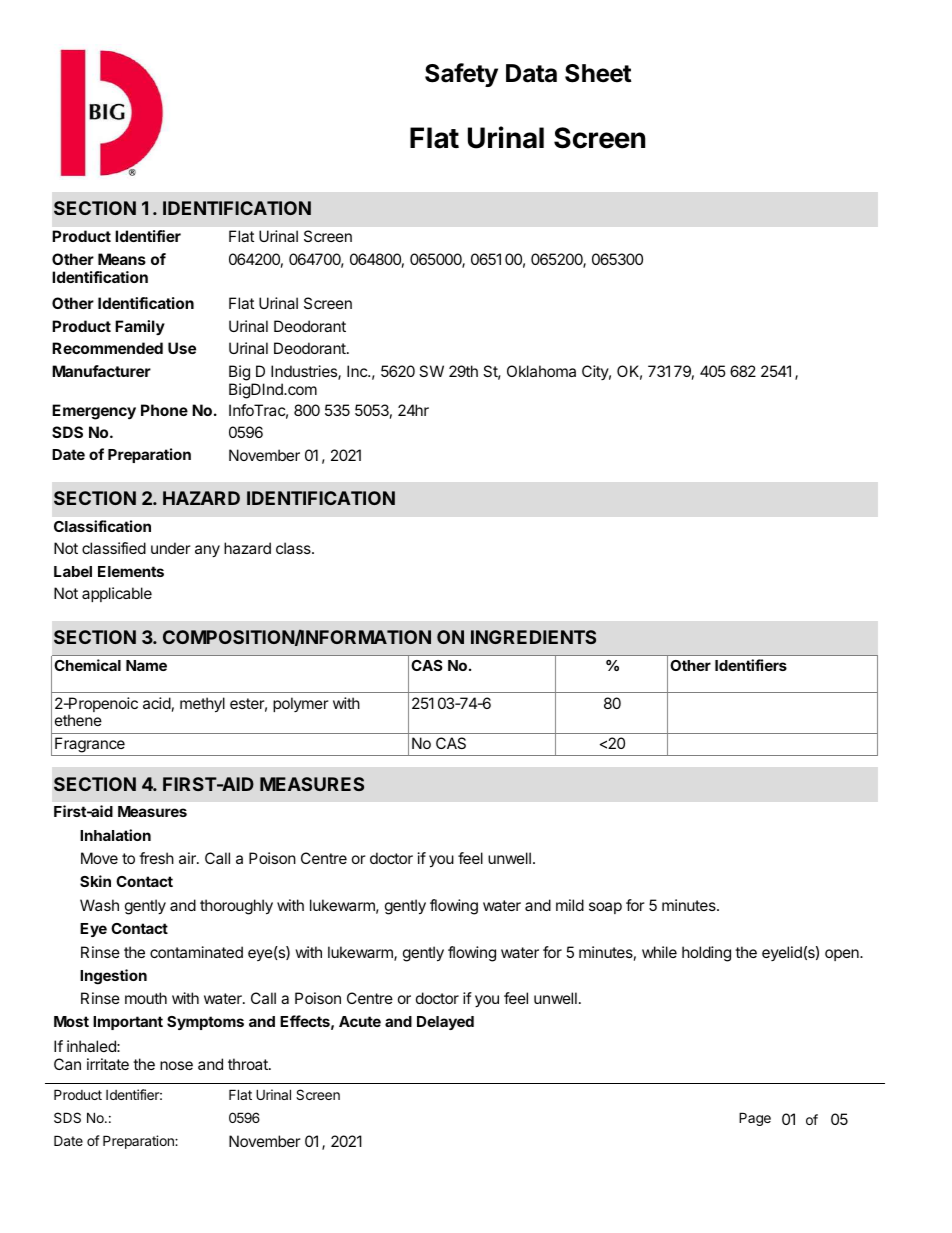  Describe the element at coordinates (461, 75) in the image. I see `Safety` at that location.
